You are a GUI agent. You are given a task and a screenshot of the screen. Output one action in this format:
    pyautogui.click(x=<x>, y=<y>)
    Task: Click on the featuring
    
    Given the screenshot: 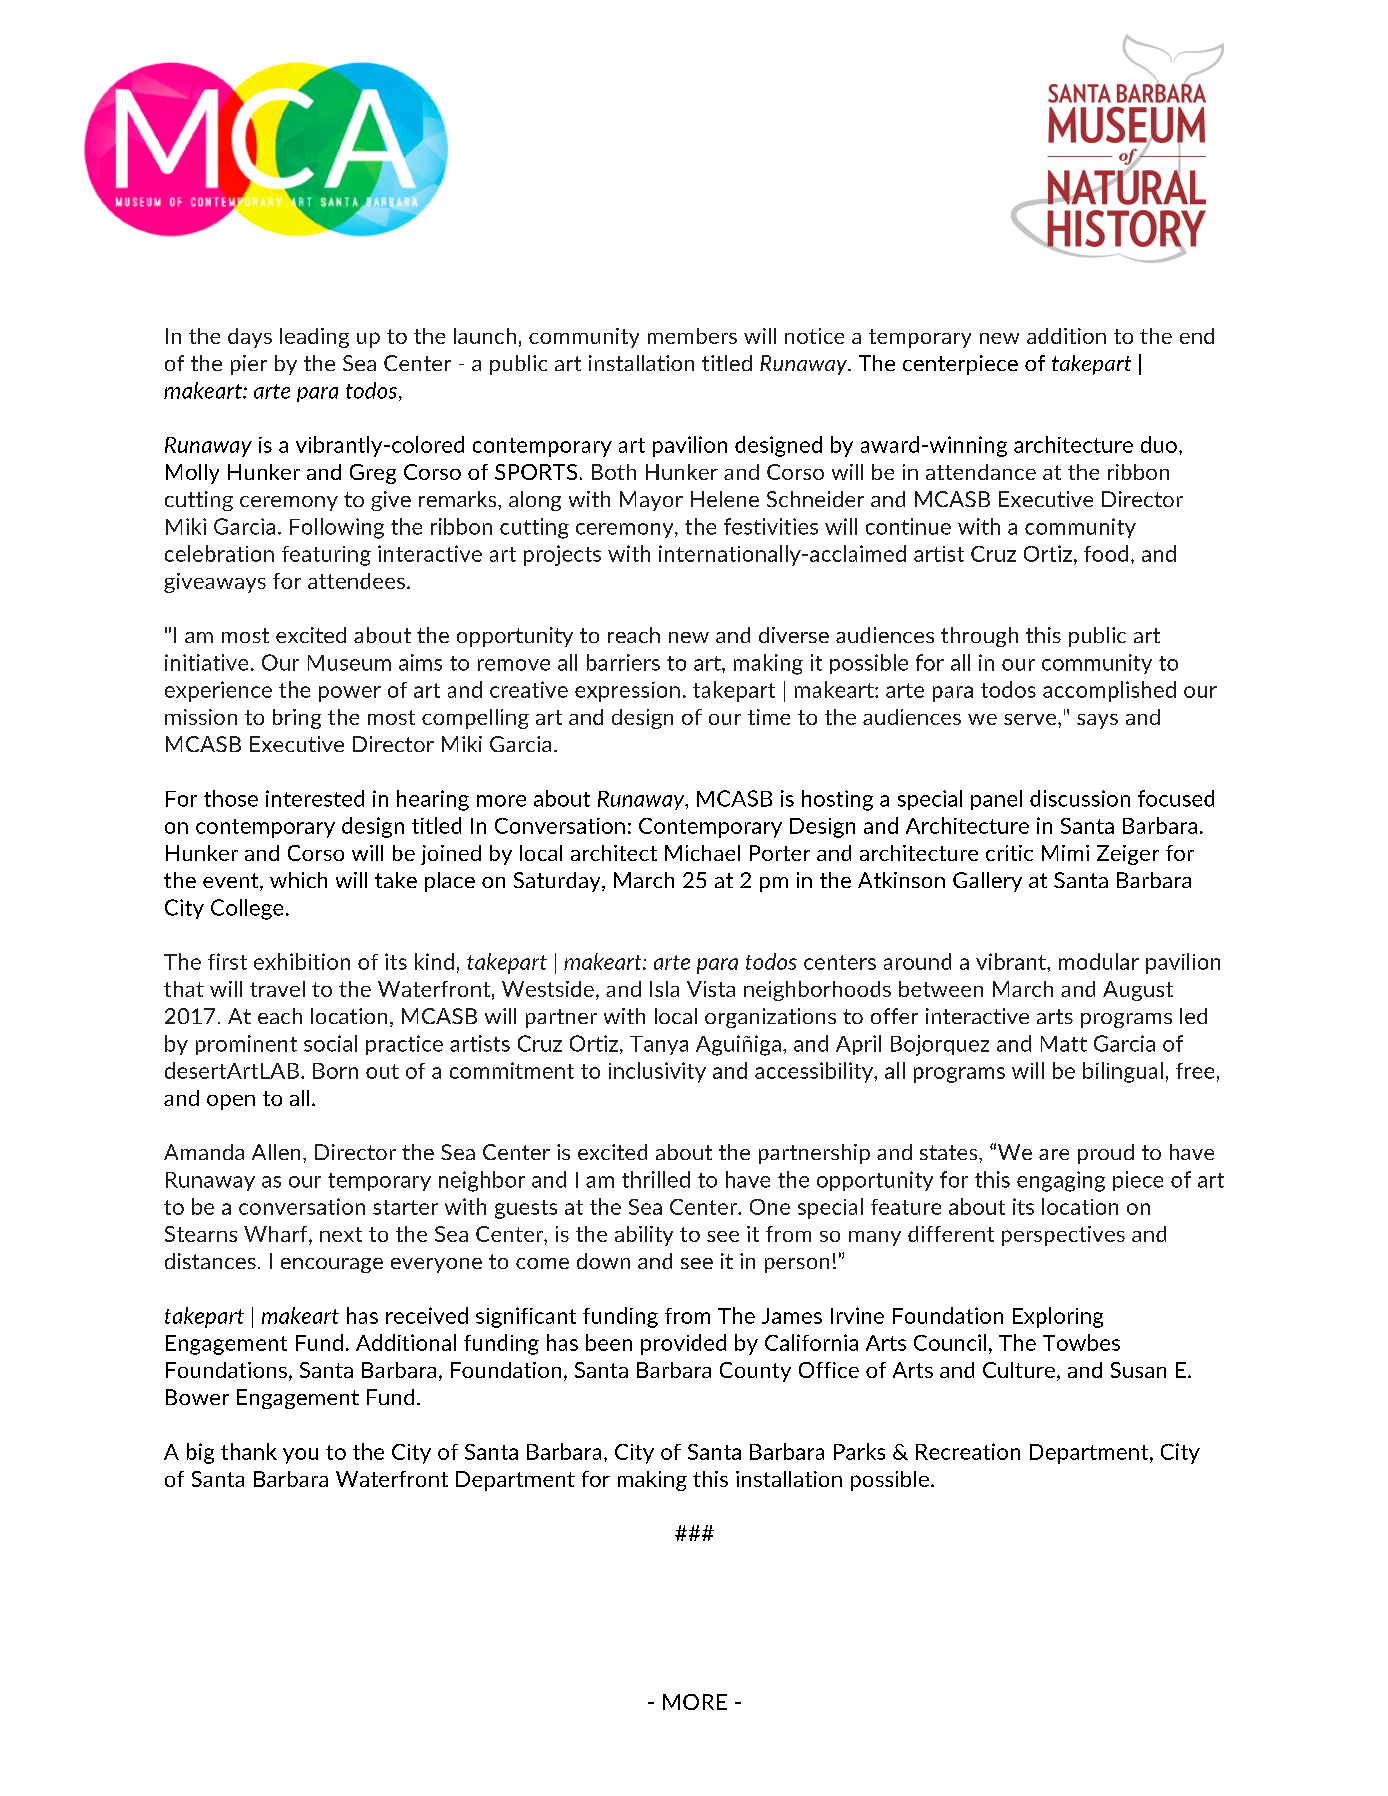 What is the action you would take?
    pyautogui.click(x=326, y=556)
